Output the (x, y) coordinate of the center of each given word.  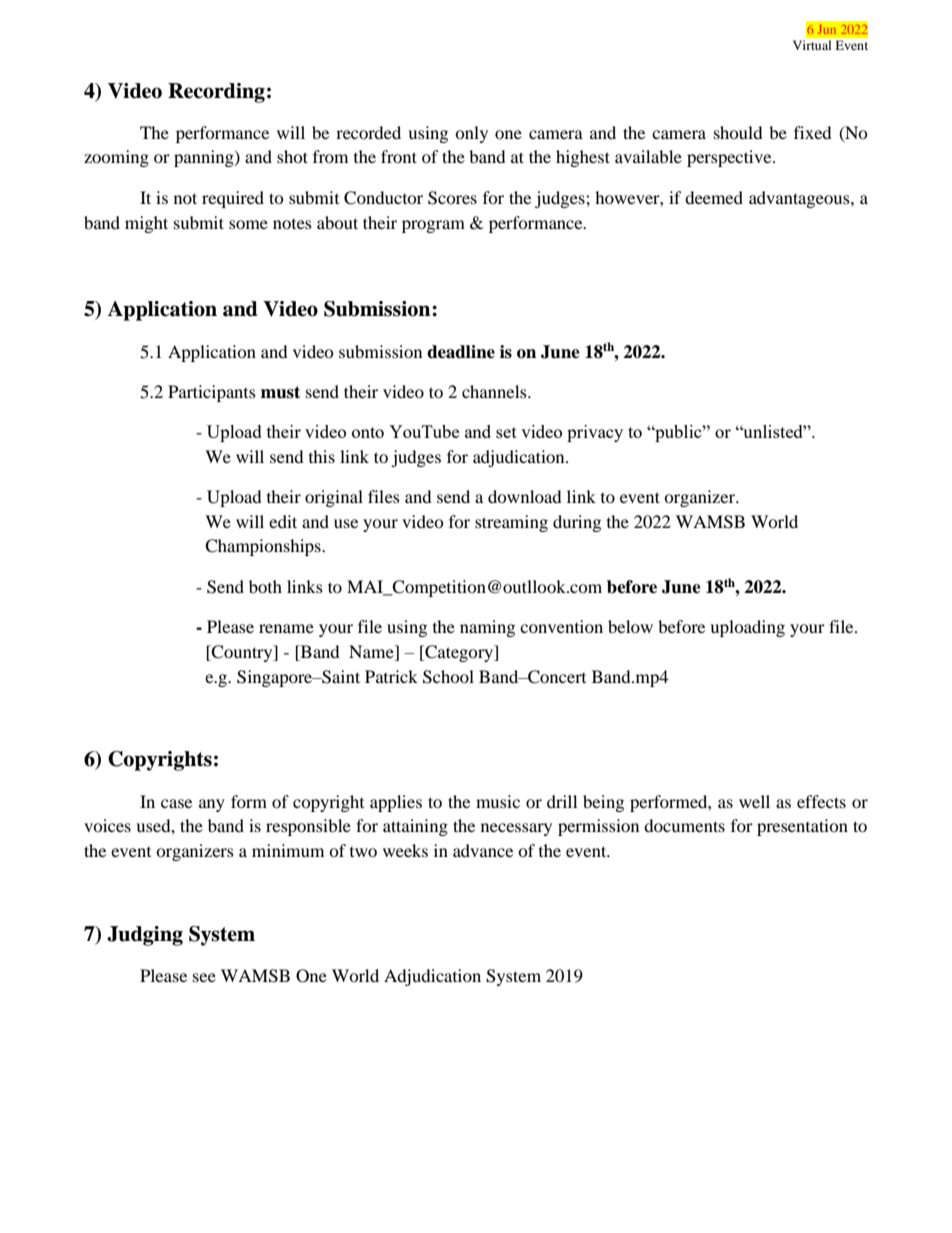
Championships (264, 547)
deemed (714, 197)
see (204, 977)
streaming (511, 523)
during (577, 523)
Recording (216, 93)
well (754, 801)
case (176, 803)
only (471, 134)
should (738, 132)
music (498, 801)
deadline (461, 352)
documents (684, 825)
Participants (212, 393)
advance (483, 850)
